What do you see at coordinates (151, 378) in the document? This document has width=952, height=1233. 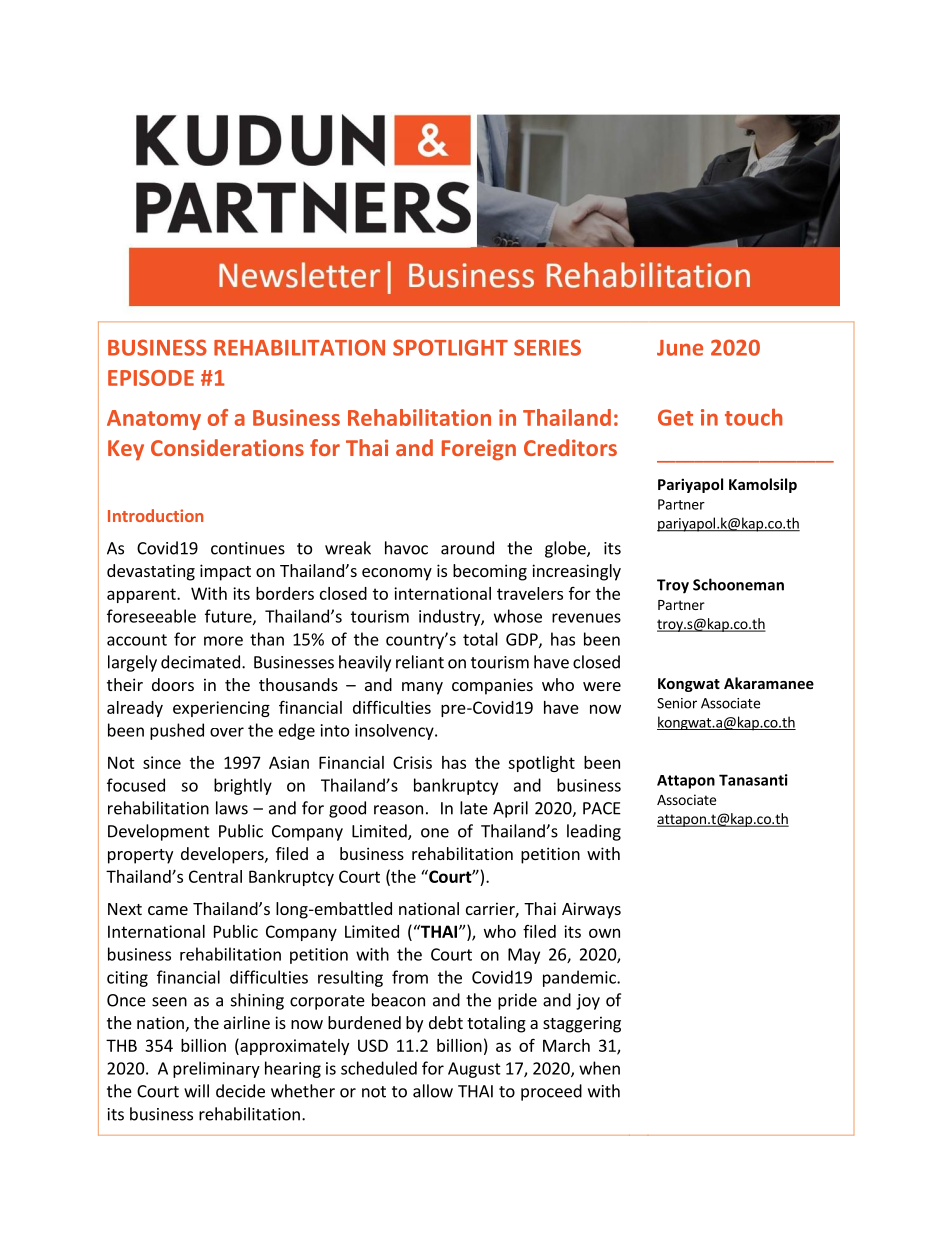 I see `EPISODE` at bounding box center [151, 378].
